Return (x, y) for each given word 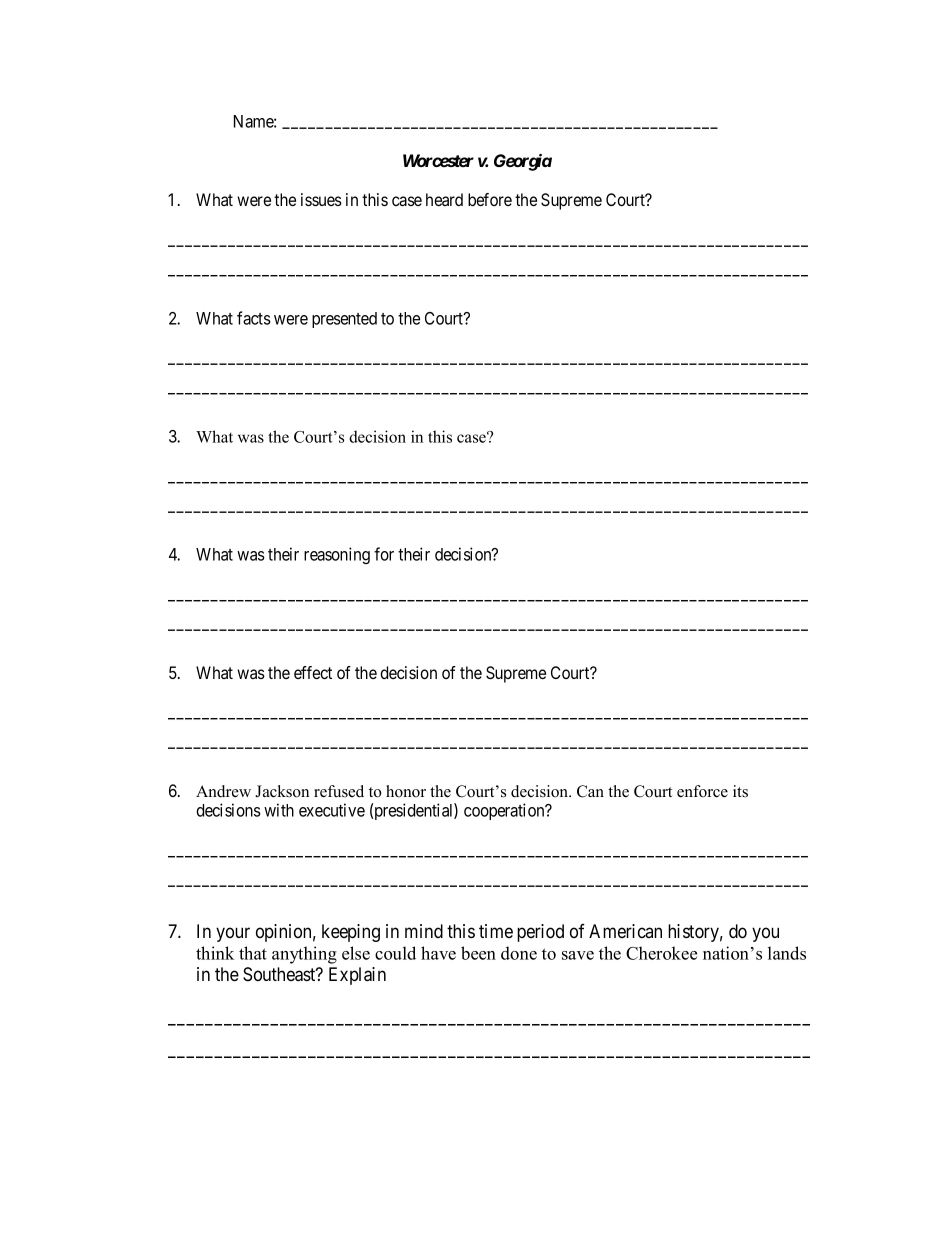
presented (344, 320)
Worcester (438, 160)
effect (313, 672)
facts (254, 318)
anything (304, 955)
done (519, 953)
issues (321, 199)
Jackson (282, 791)
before (490, 199)
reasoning (337, 555)
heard (444, 199)
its (740, 791)
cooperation (505, 811)
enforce (702, 791)
